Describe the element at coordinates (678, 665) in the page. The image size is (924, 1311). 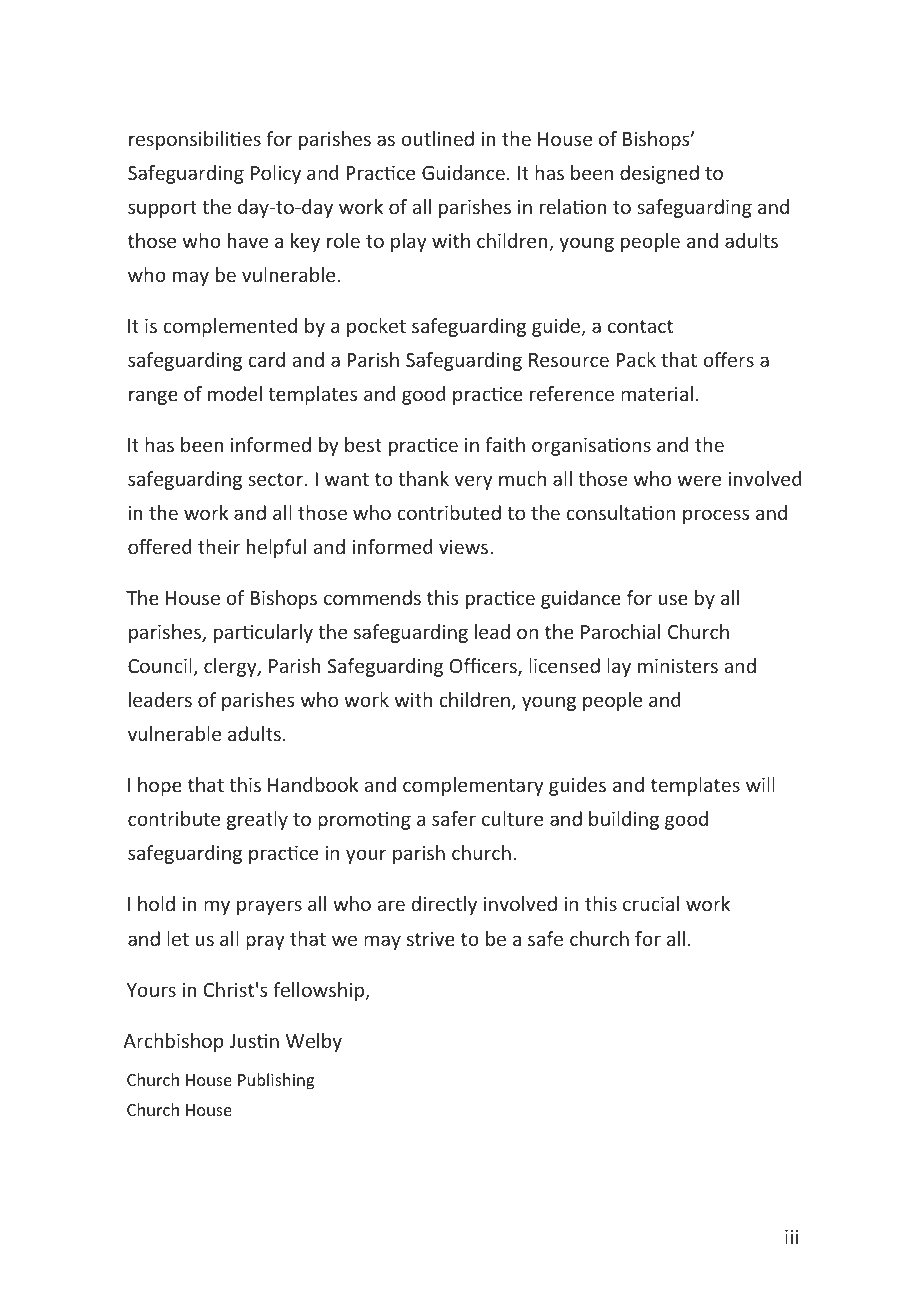
I see `ministers` at that location.
